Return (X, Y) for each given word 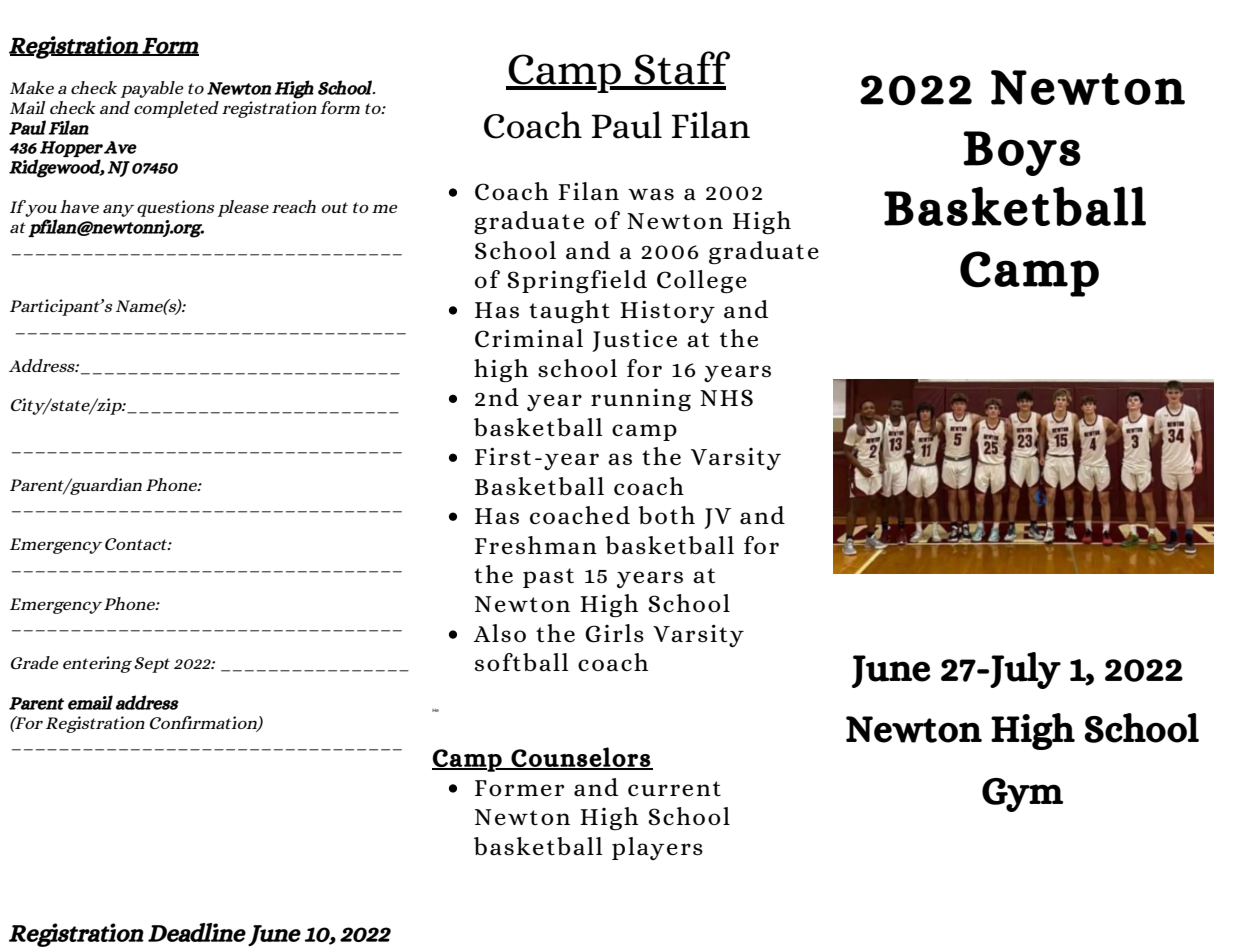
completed (176, 109)
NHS (726, 398)
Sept (152, 665)
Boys (1022, 153)
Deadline (197, 932)
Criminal (529, 338)
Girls (614, 633)
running (641, 400)
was (651, 194)
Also (499, 633)
